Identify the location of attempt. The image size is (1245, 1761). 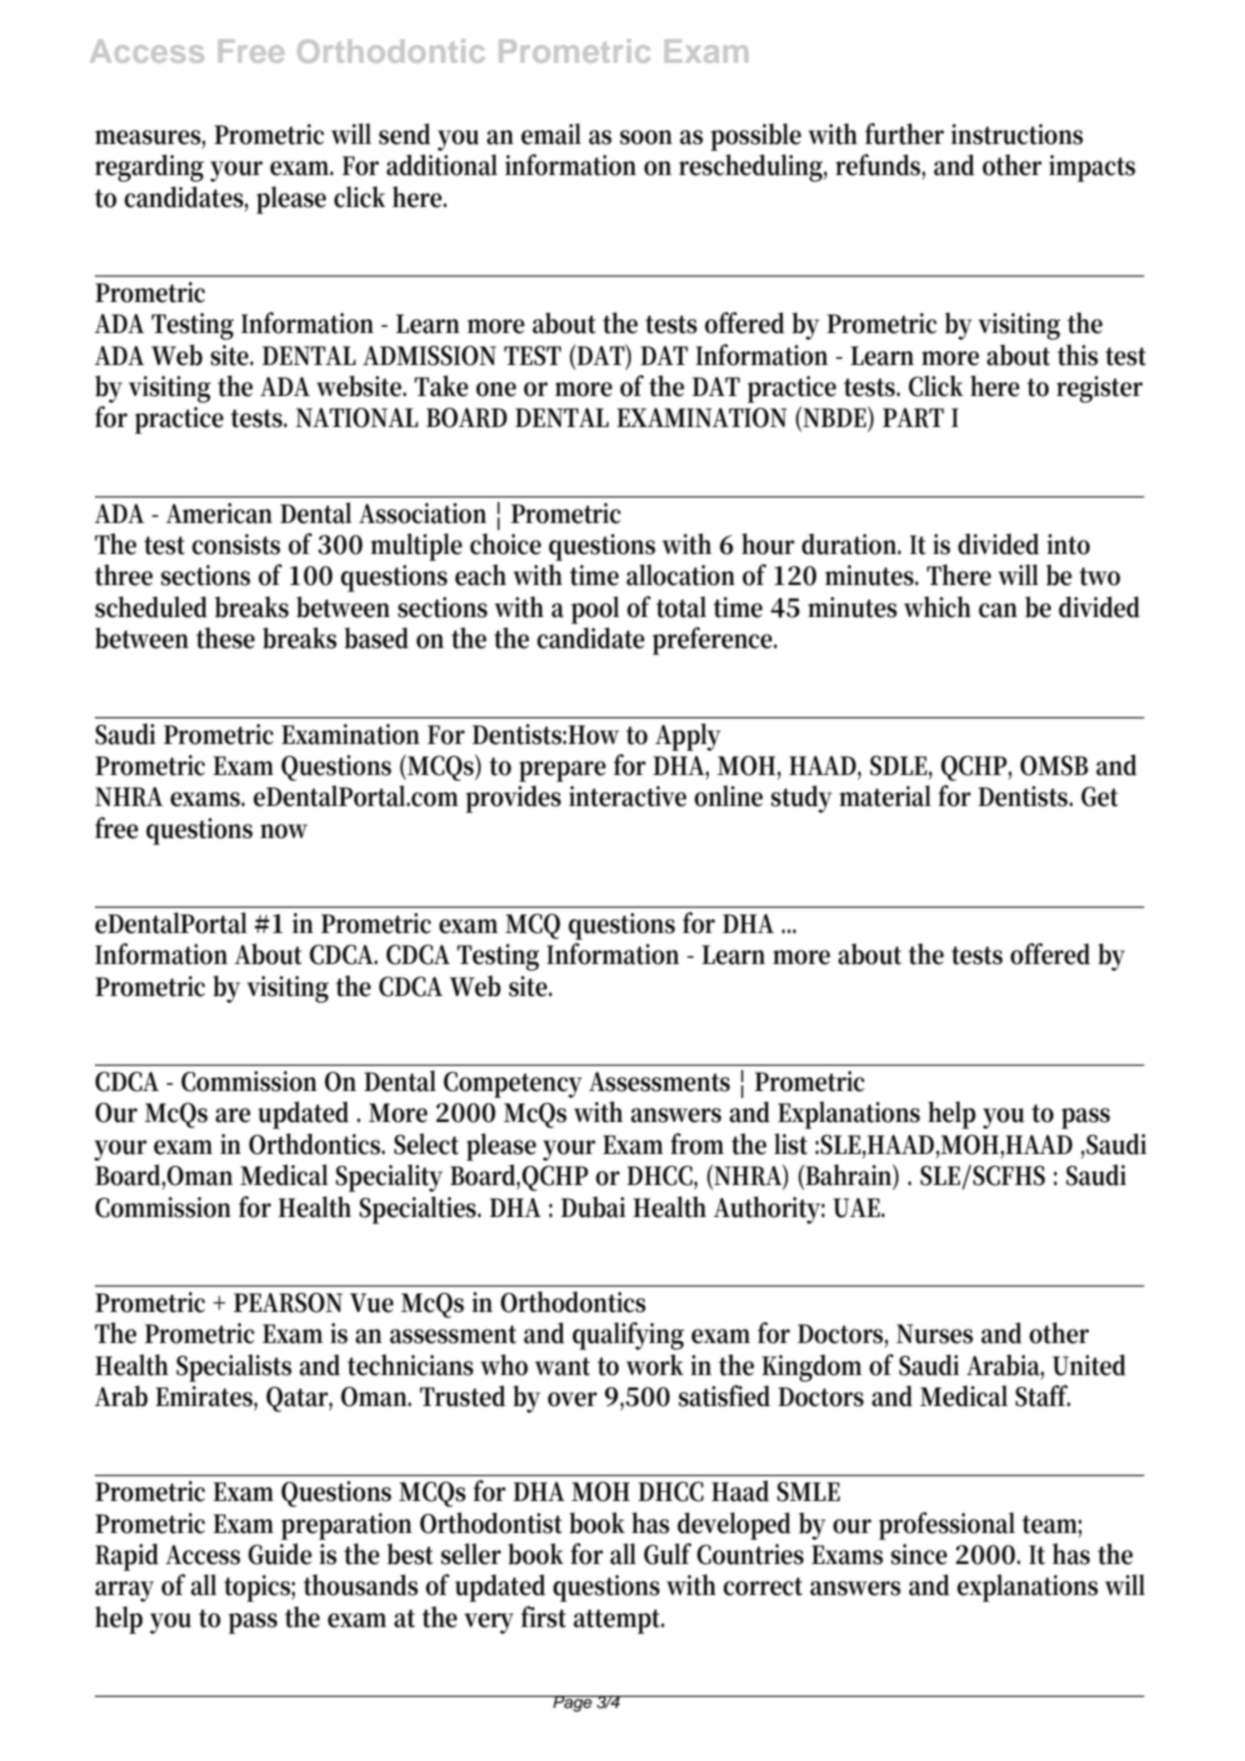
(619, 1621).
